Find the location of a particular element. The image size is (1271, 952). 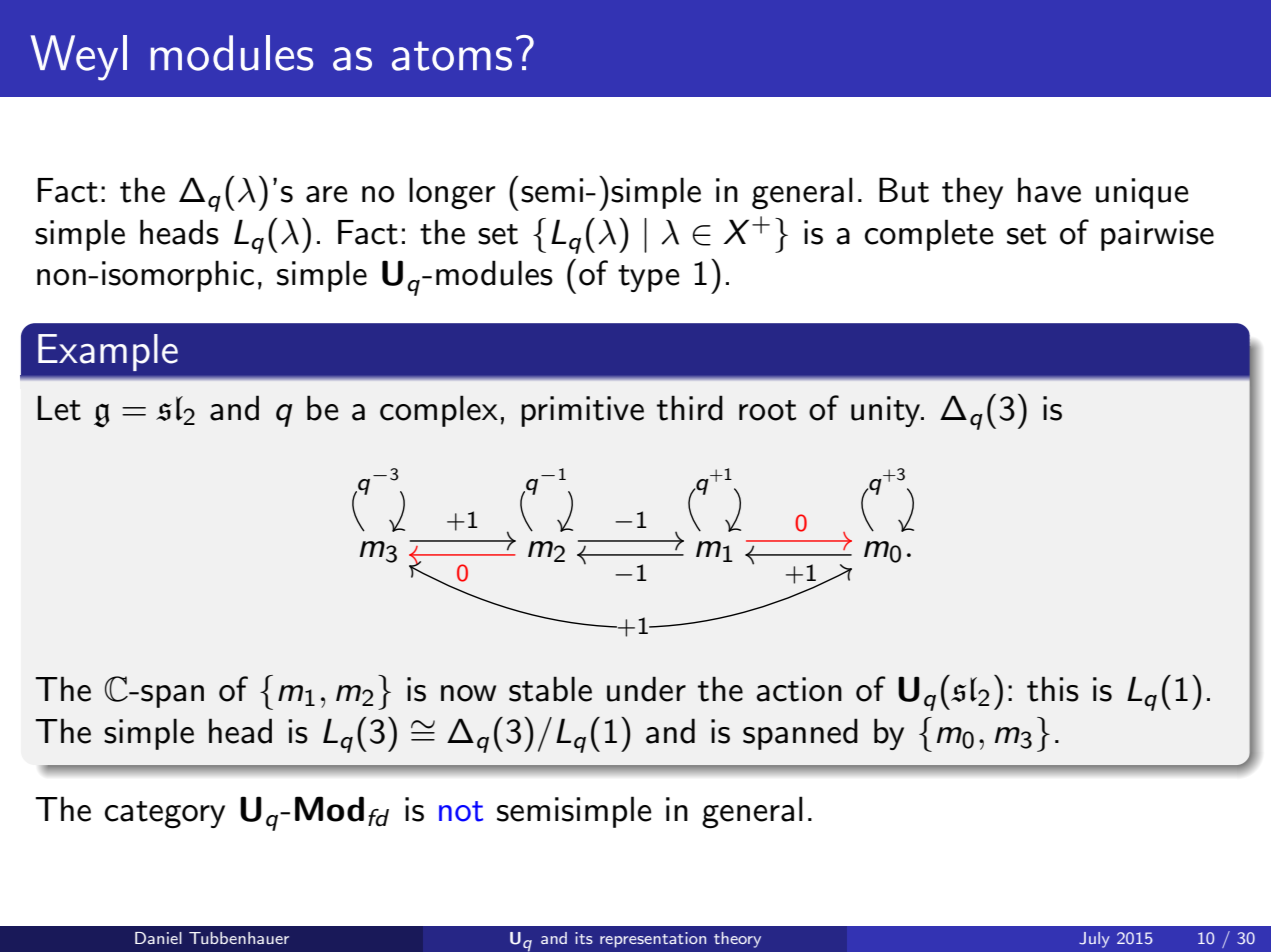

its is located at coordinates (584, 938).
